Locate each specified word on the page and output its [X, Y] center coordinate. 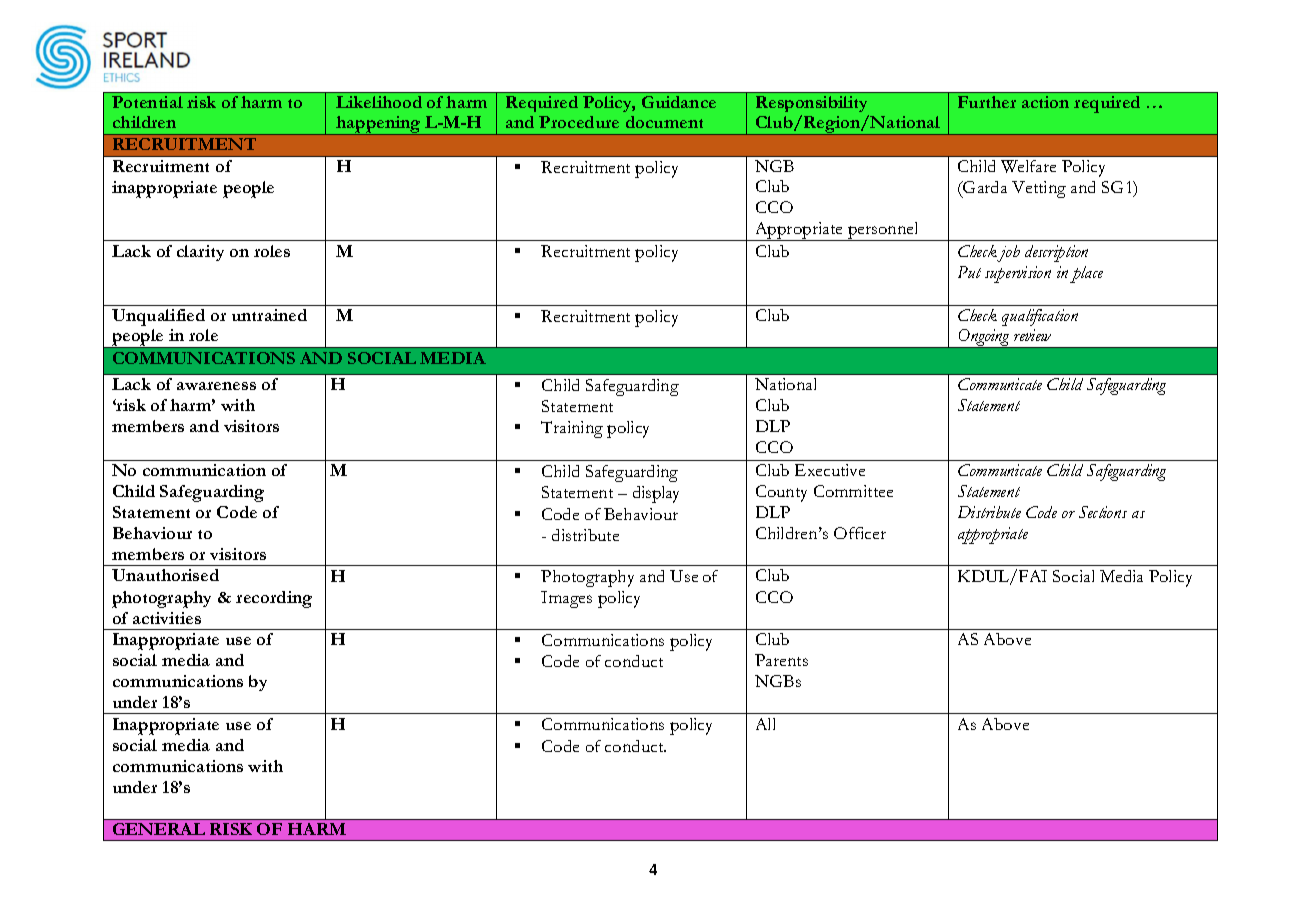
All [765, 724]
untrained [269, 315]
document [664, 122]
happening [378, 125]
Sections [1103, 512]
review [1032, 335]
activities [167, 618]
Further [987, 102]
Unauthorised [165, 575]
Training [572, 429]
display [656, 494]
